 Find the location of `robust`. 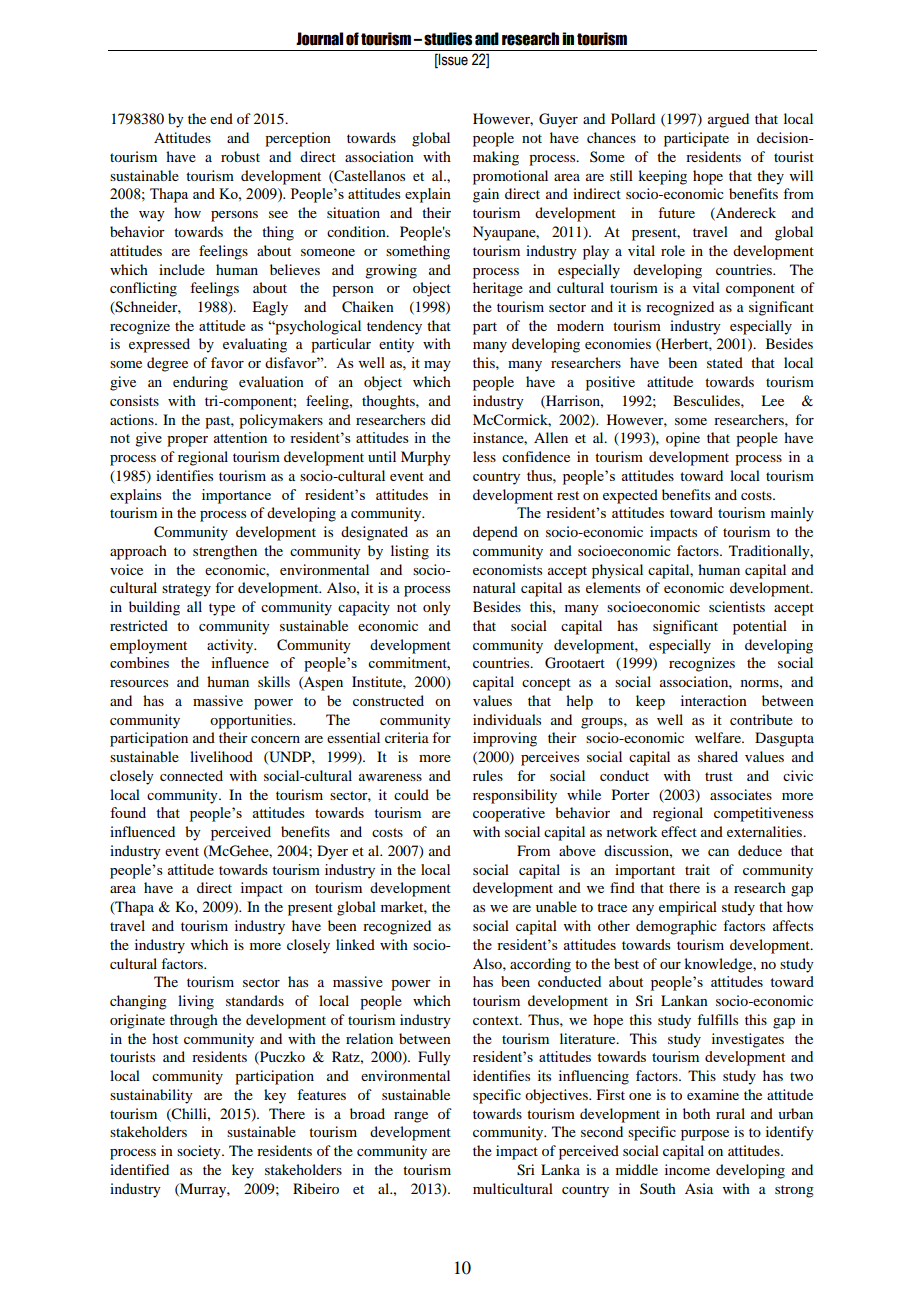

robust is located at coordinates (240, 156).
